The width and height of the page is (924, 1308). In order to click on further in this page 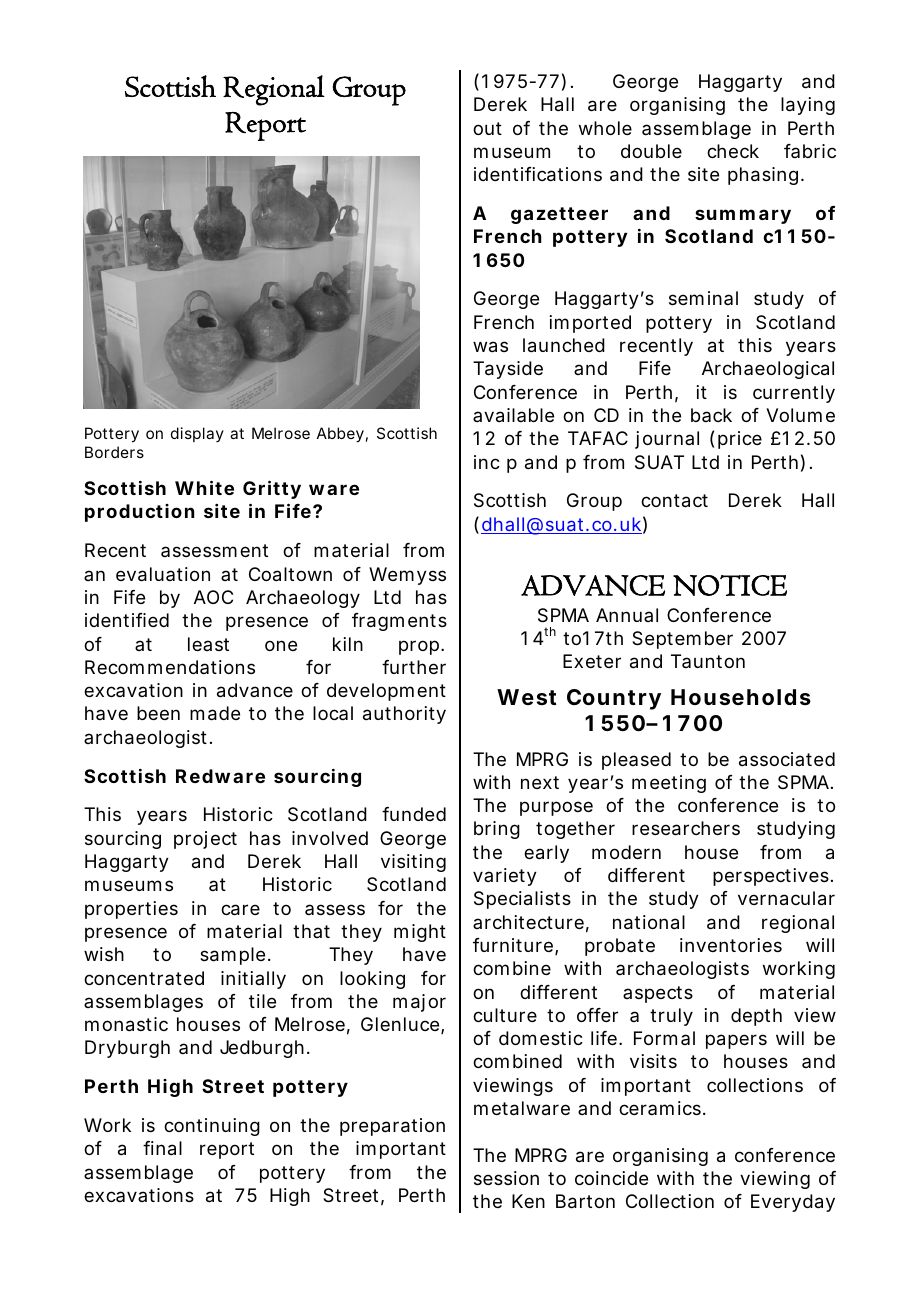, I will do `click(414, 667)`.
